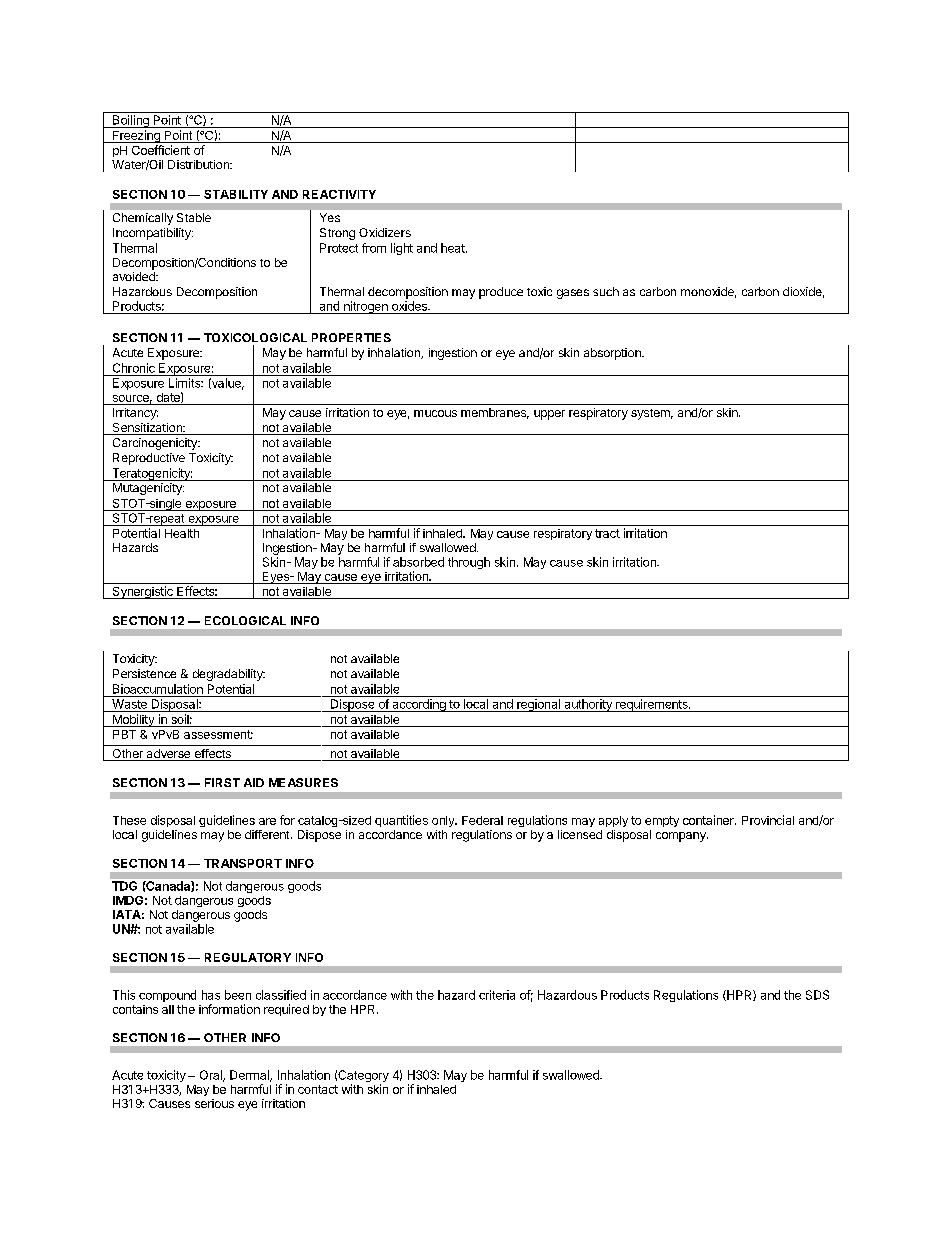 This image has height=1233, width=952. What do you see at coordinates (709, 820) in the image?
I see `container` at bounding box center [709, 820].
